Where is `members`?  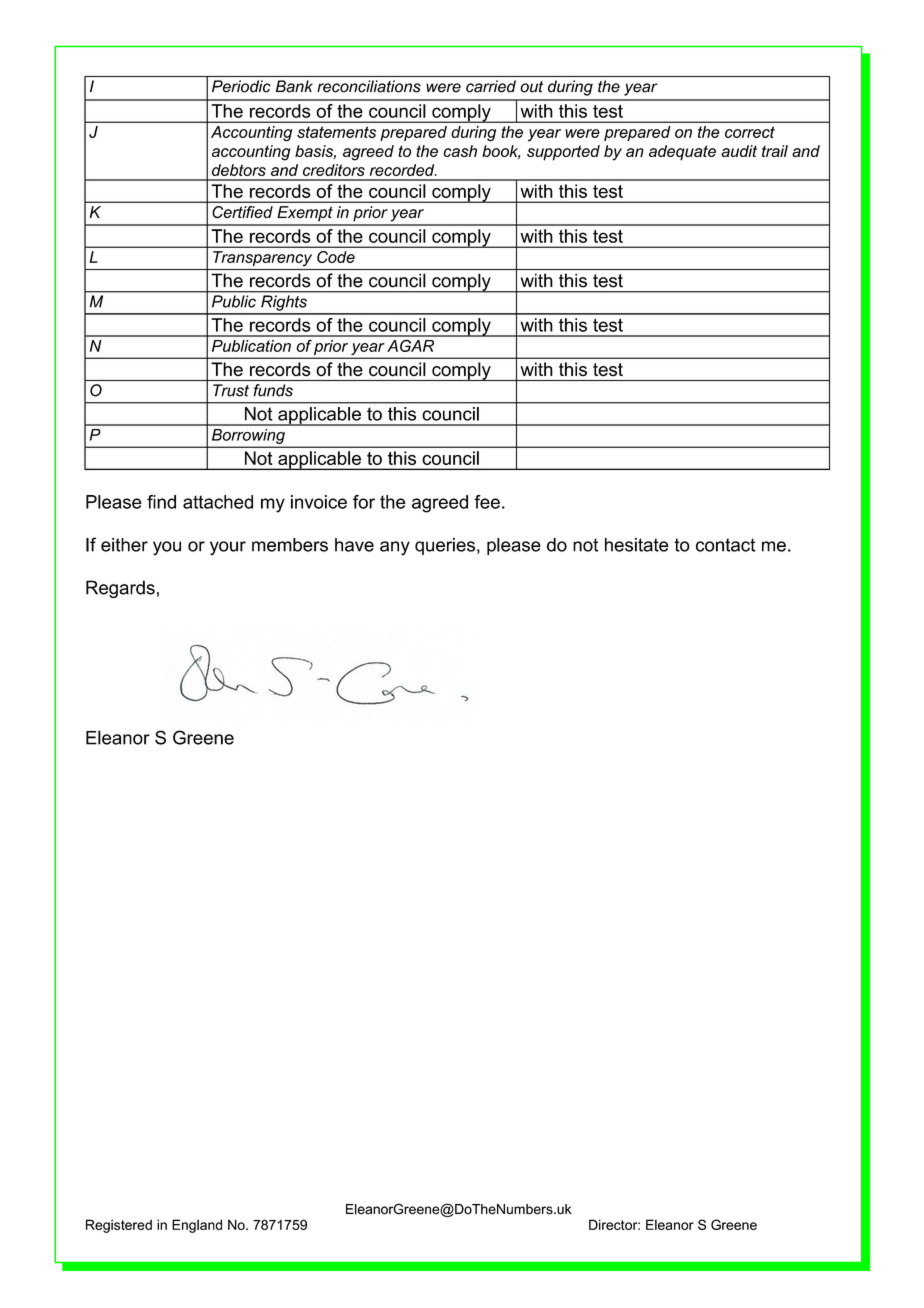 members is located at coordinates (290, 545).
